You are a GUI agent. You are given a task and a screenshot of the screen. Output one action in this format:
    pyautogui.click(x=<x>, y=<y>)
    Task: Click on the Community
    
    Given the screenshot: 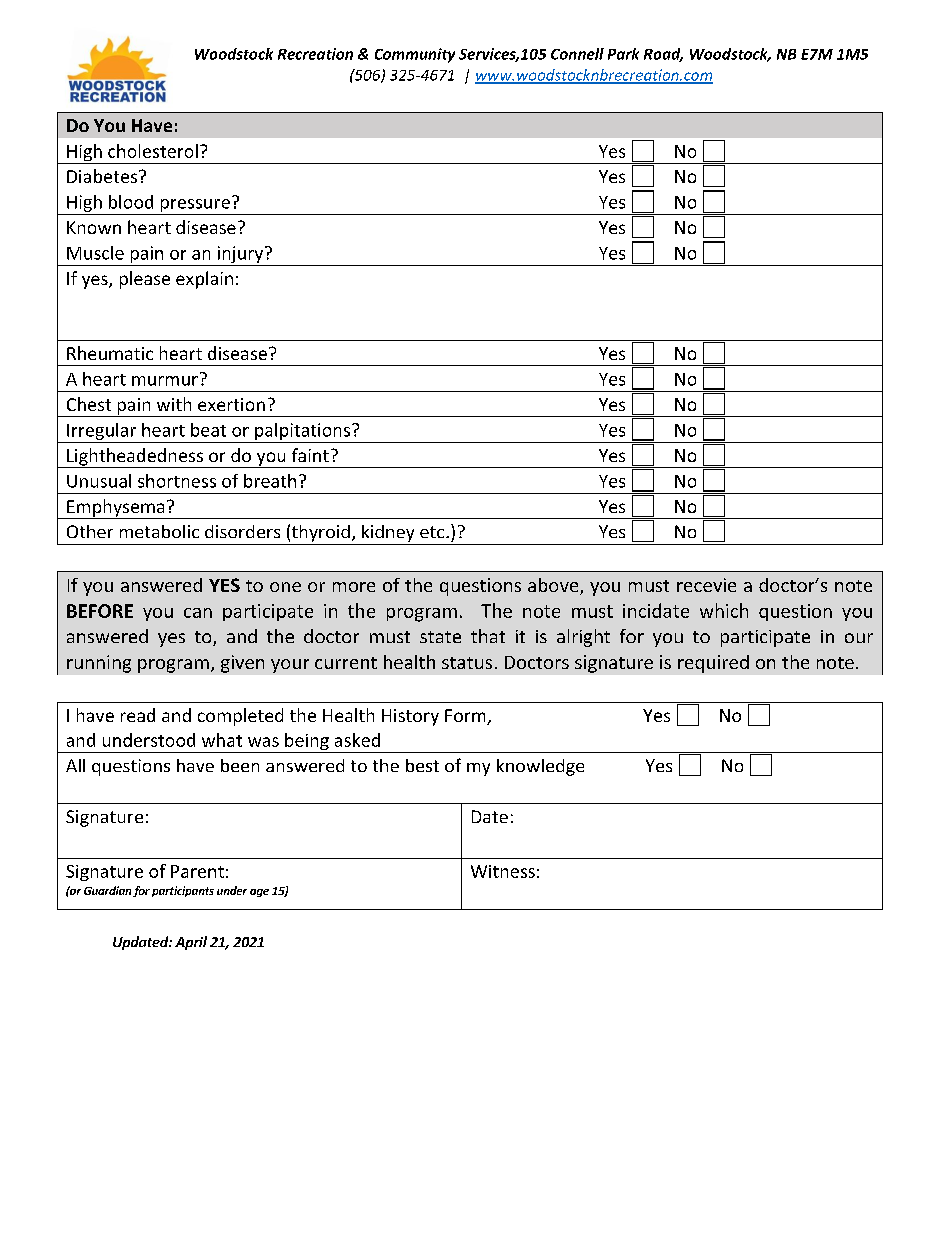 What is the action you would take?
    pyautogui.click(x=415, y=55)
